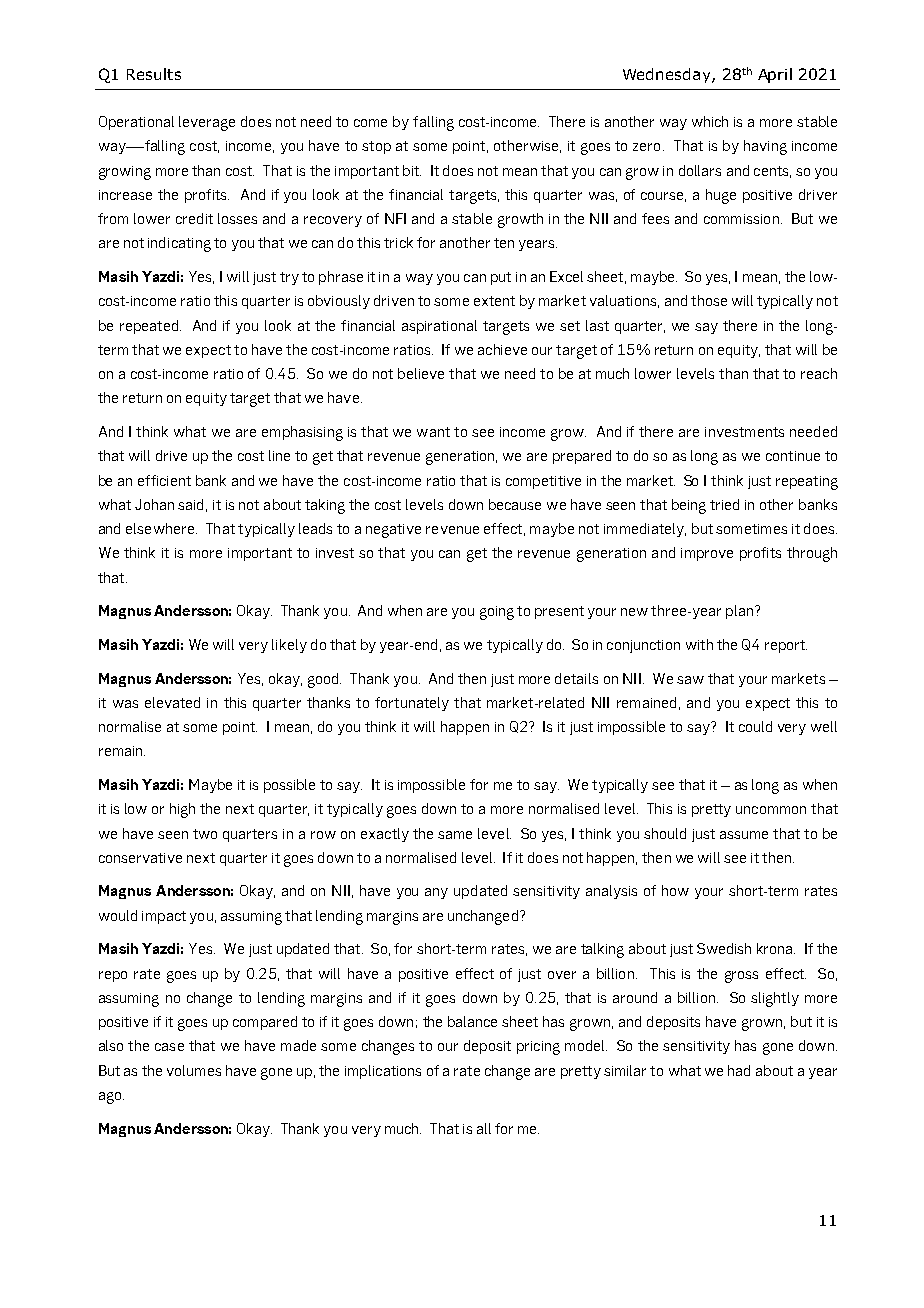 The width and height of the screenshot is (924, 1308). What do you see at coordinates (497, 613) in the screenshot?
I see `going` at bounding box center [497, 613].
